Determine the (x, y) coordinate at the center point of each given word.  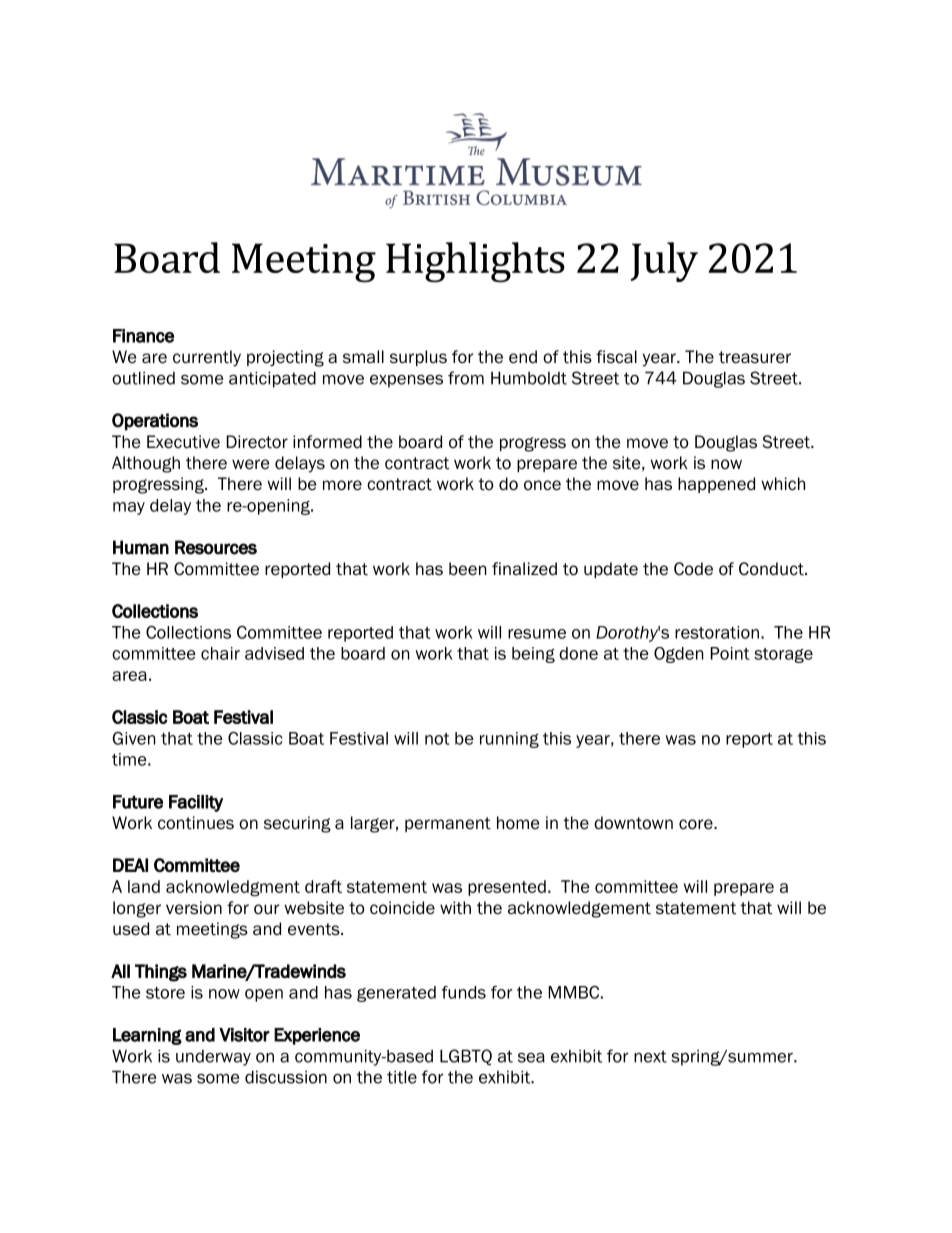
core (697, 824)
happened (716, 485)
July (664, 262)
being (533, 655)
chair (220, 653)
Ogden (678, 655)
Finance (143, 336)
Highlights (475, 262)
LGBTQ (466, 1057)
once (542, 485)
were (250, 464)
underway (213, 1058)
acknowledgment (233, 888)
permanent (448, 824)
